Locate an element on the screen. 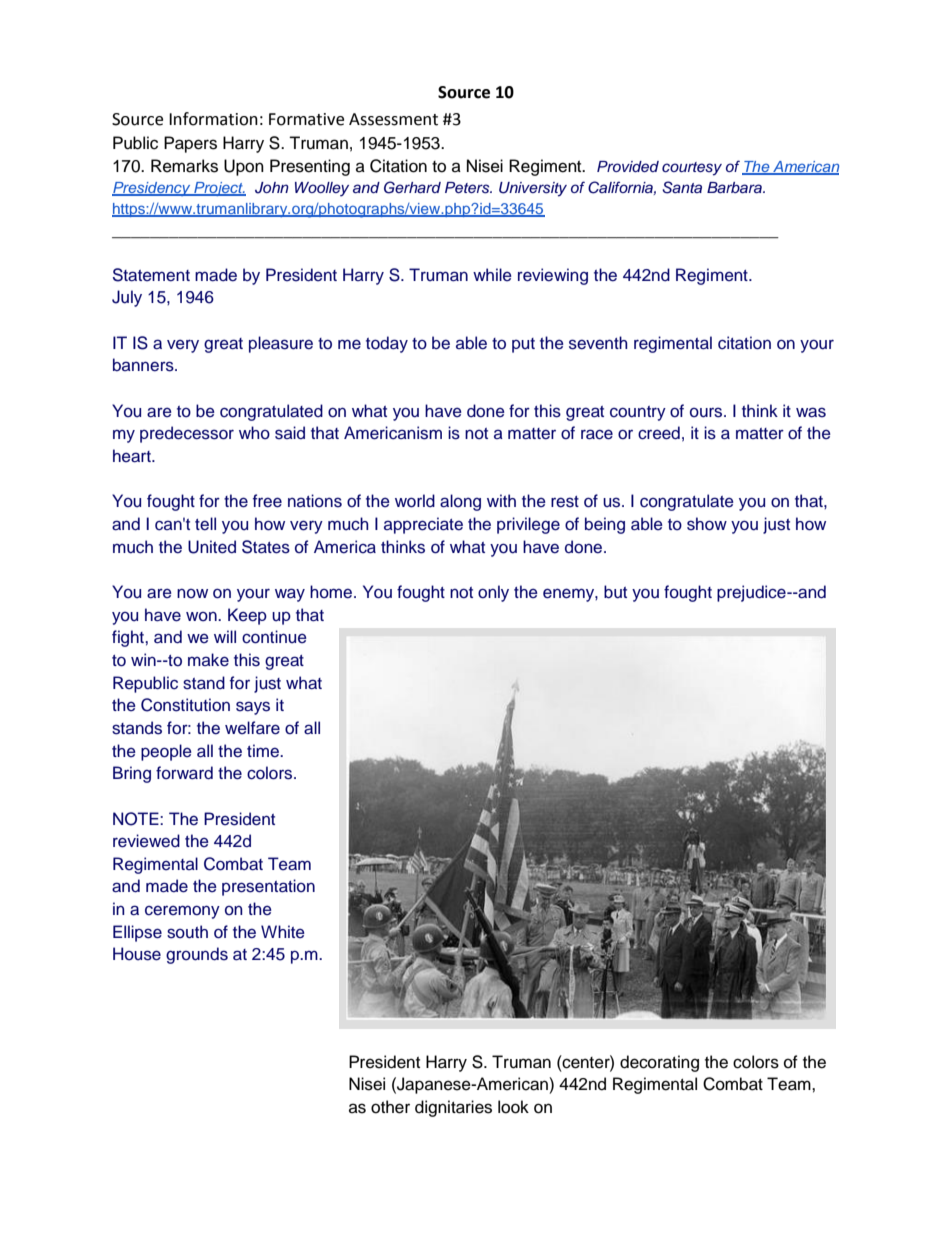  forward is located at coordinates (184, 773).
